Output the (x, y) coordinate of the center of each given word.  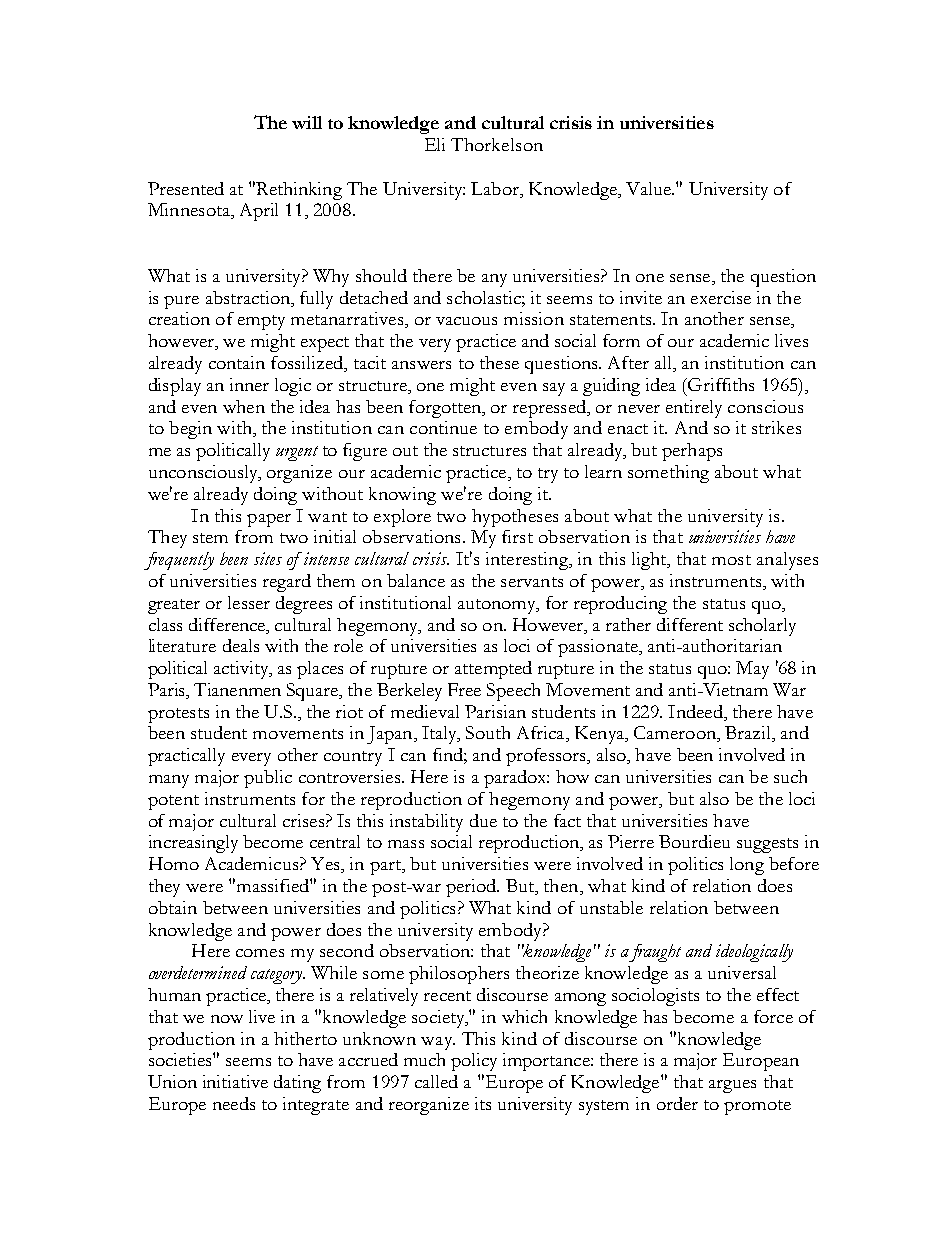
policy (474, 1062)
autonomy (498, 606)
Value (649, 188)
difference (228, 624)
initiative (235, 1081)
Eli (435, 144)
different (690, 624)
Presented (186, 188)
